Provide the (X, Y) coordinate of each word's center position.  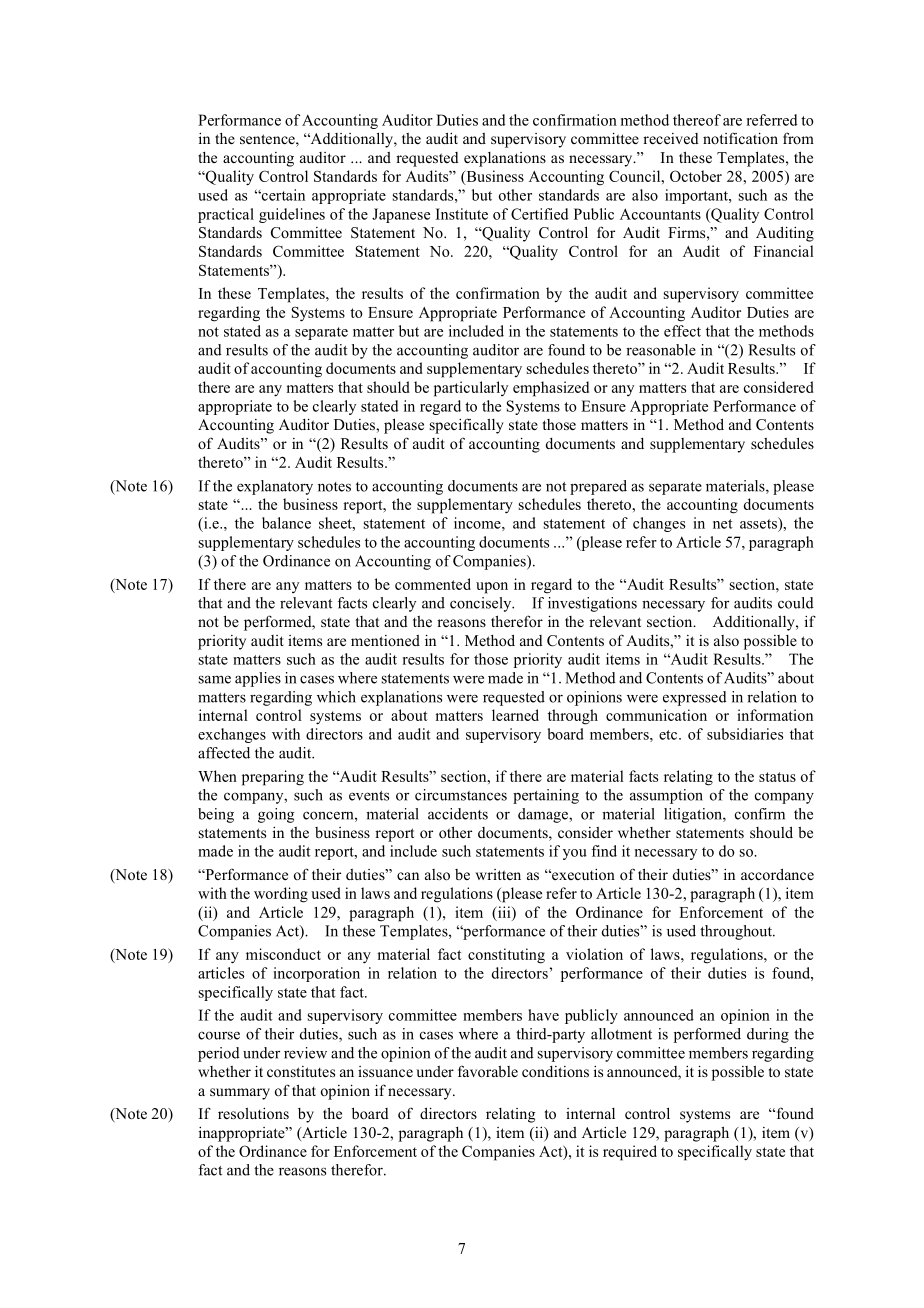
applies (258, 679)
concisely (482, 604)
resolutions (253, 1113)
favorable (488, 1071)
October (696, 176)
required (630, 1153)
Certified (540, 214)
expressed (695, 698)
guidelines (292, 215)
